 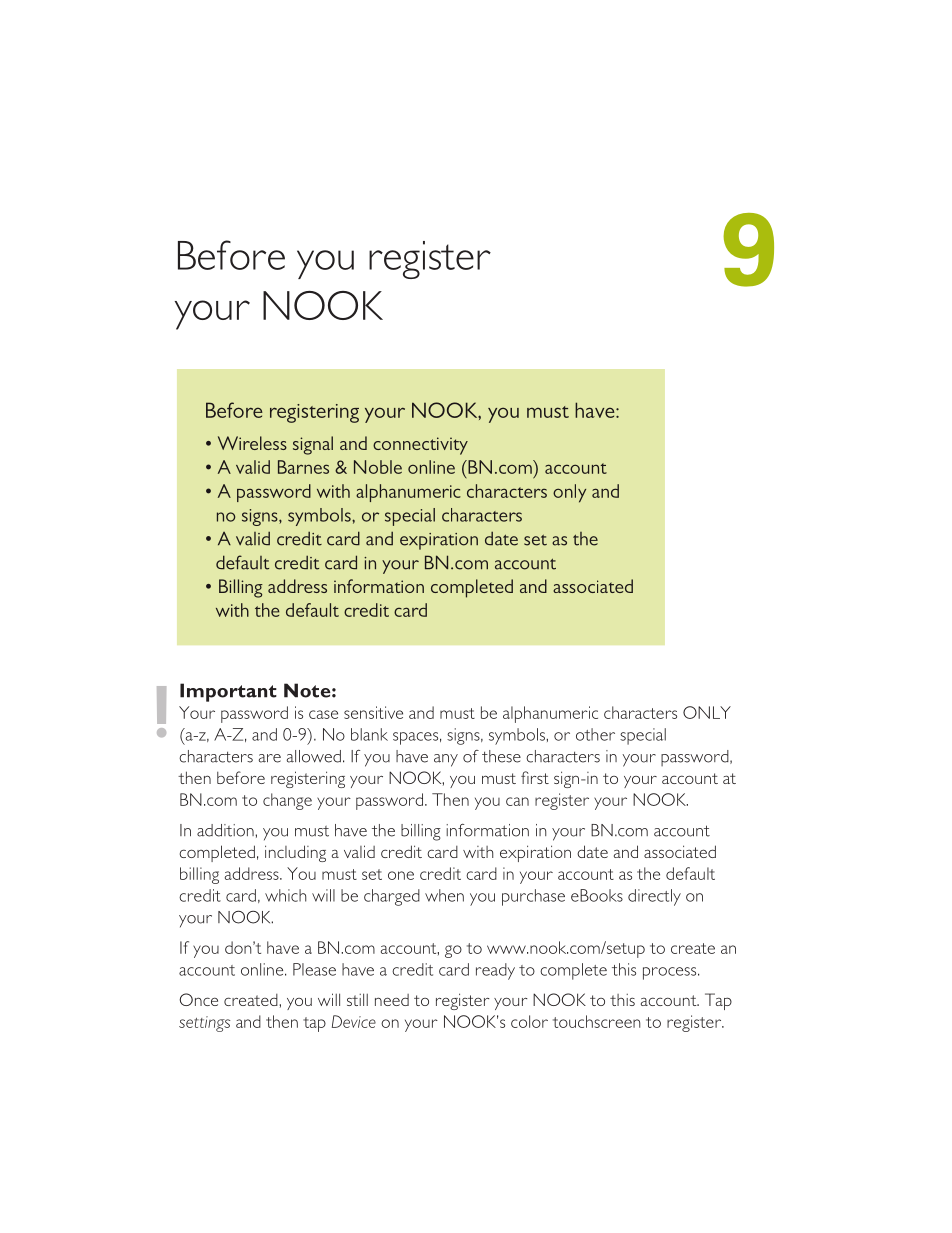 What do you see at coordinates (295, 853) in the screenshot?
I see `including` at bounding box center [295, 853].
